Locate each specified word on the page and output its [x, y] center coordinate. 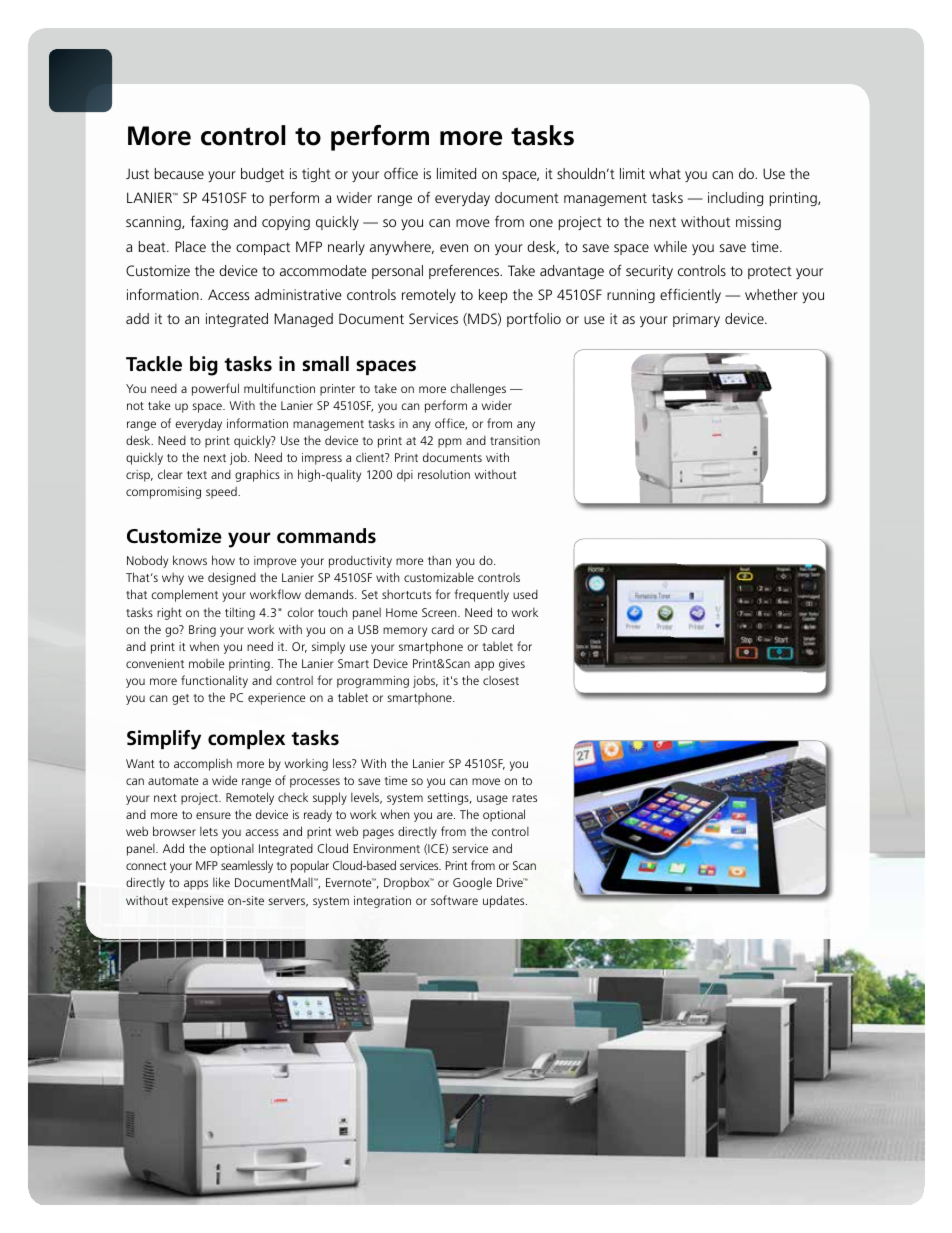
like [221, 882]
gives [512, 665]
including [735, 199]
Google [472, 883]
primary [696, 320]
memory [405, 632]
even [454, 248]
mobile [207, 663]
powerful [215, 389]
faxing [209, 223]
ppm [449, 443]
